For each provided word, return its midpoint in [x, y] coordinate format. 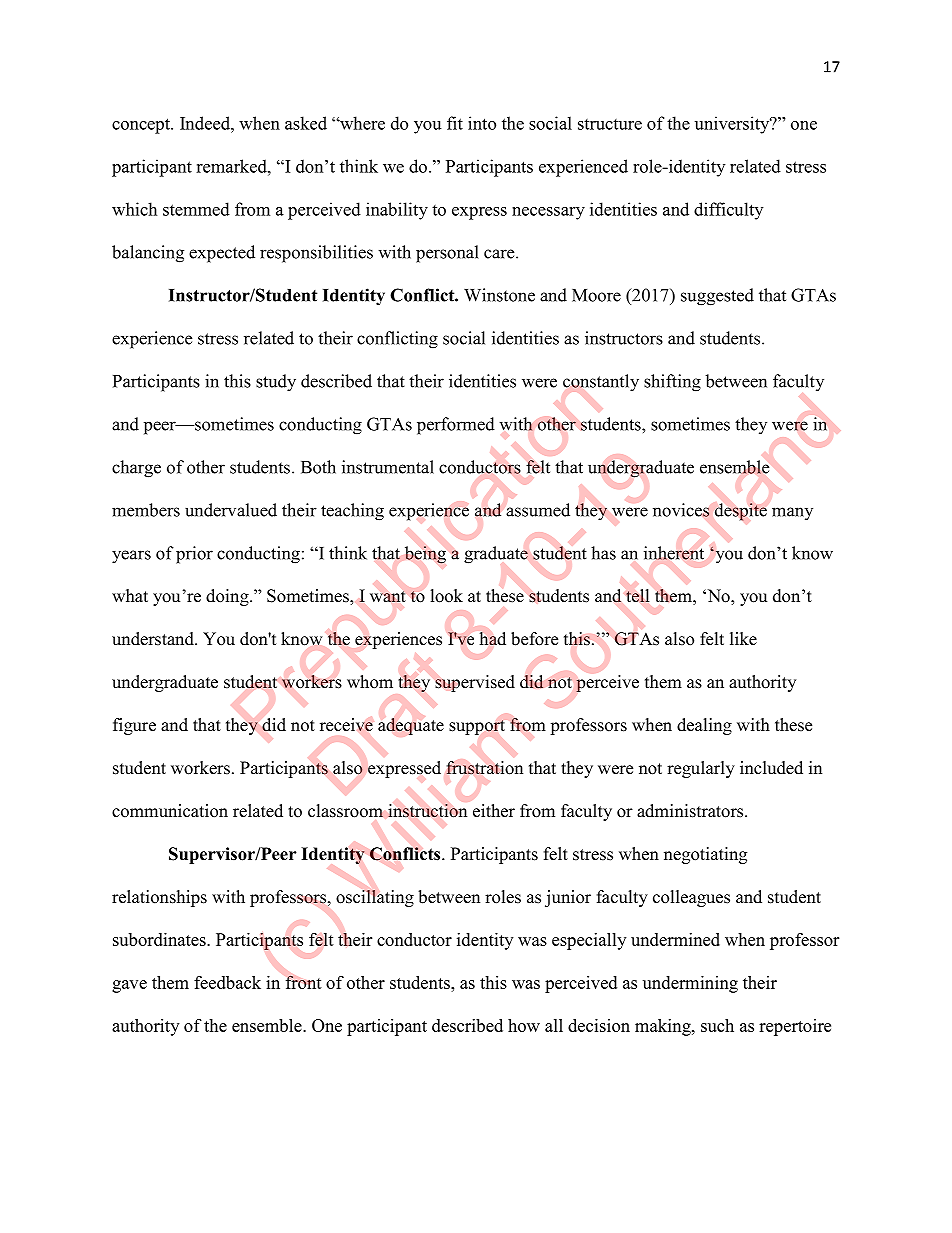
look [447, 596]
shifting [672, 383]
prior [194, 555]
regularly [701, 769]
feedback [227, 982]
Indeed [206, 123]
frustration [484, 768]
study [276, 383]
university [733, 125]
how [524, 1025]
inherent [674, 553]
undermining [690, 984]
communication [170, 811]
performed [456, 426]
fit [455, 123]
